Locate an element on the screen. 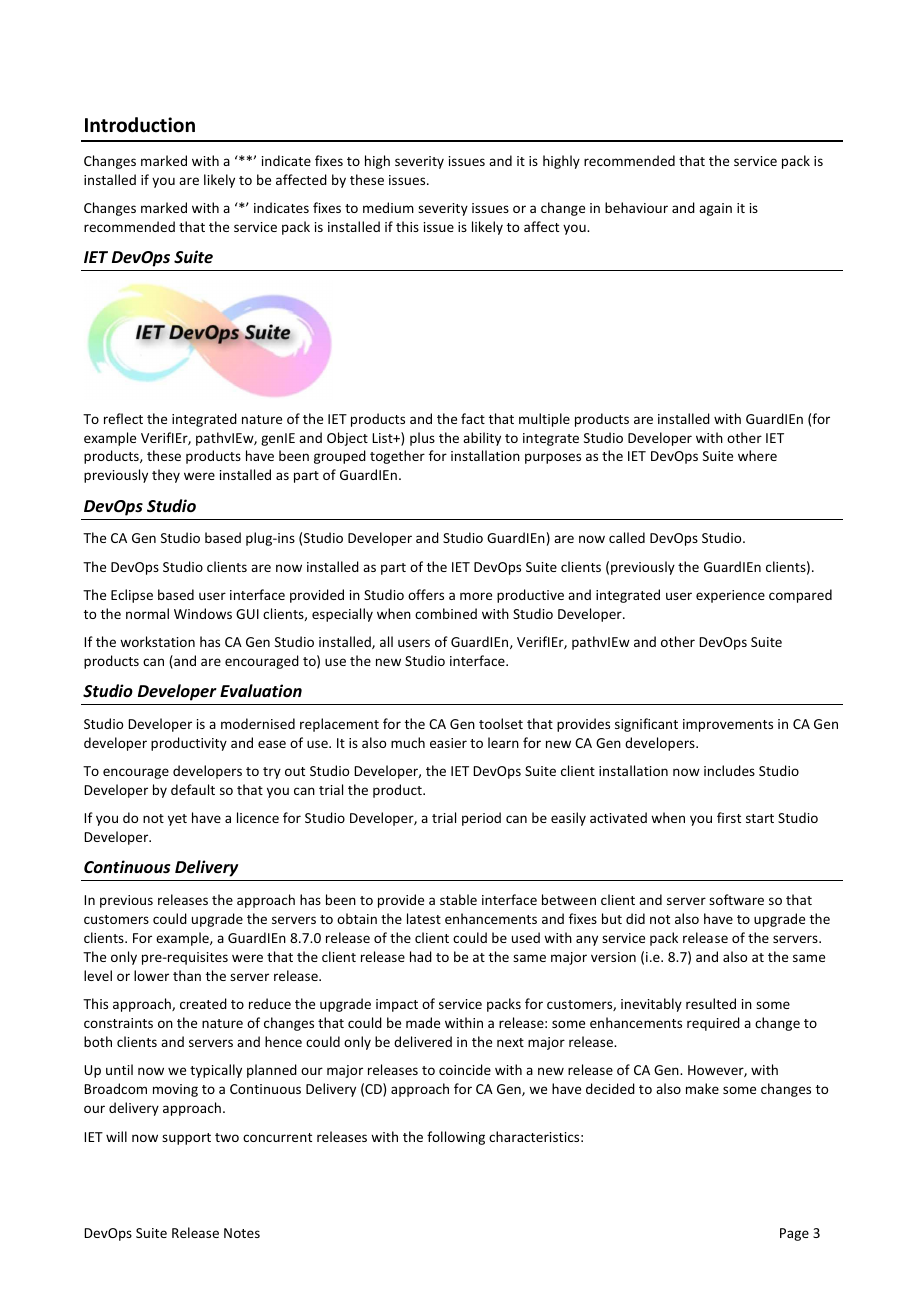  again is located at coordinates (715, 209).
